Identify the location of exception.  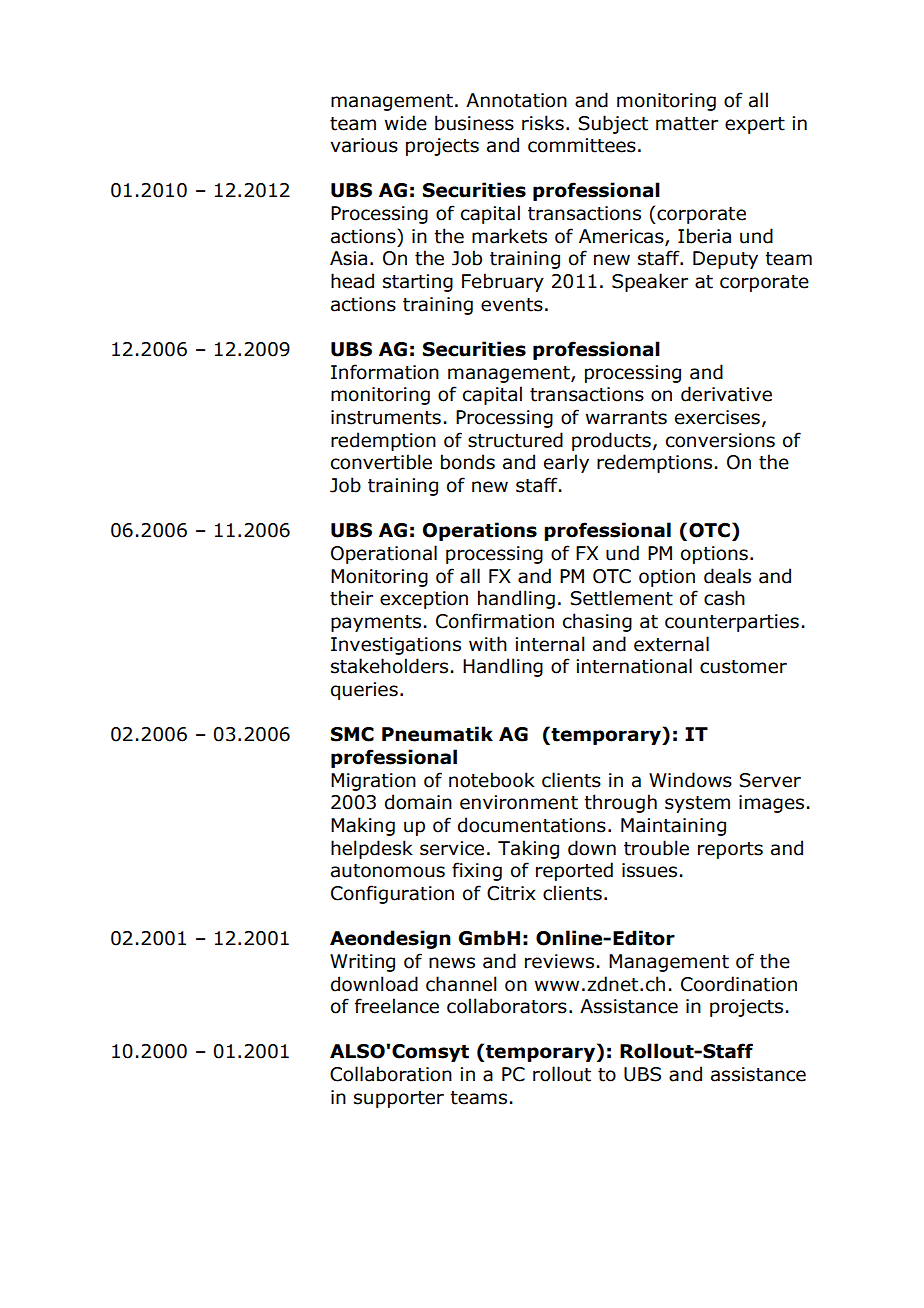
(424, 600).
